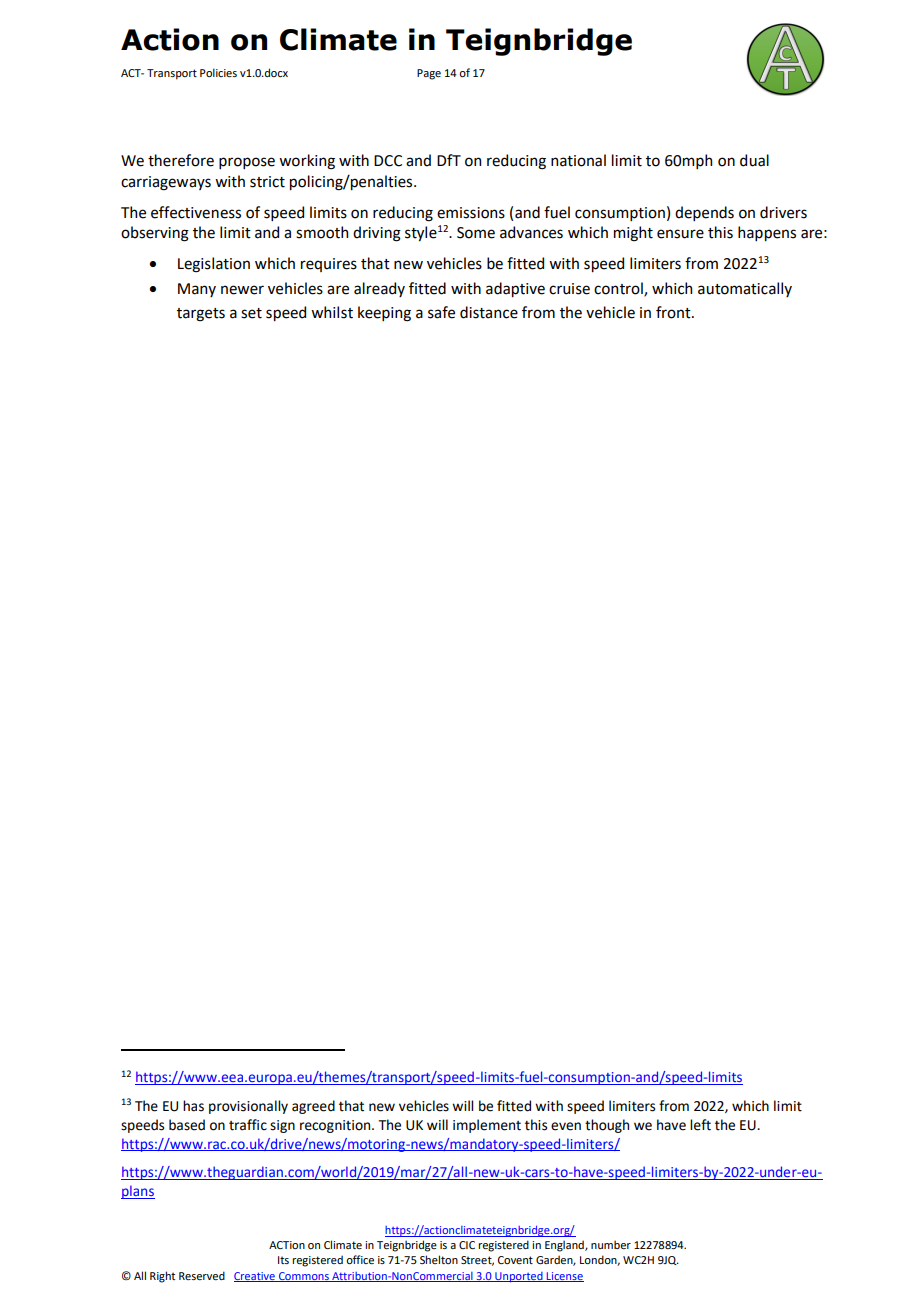  Describe the element at coordinates (754, 160) in the page. I see `dual` at that location.
